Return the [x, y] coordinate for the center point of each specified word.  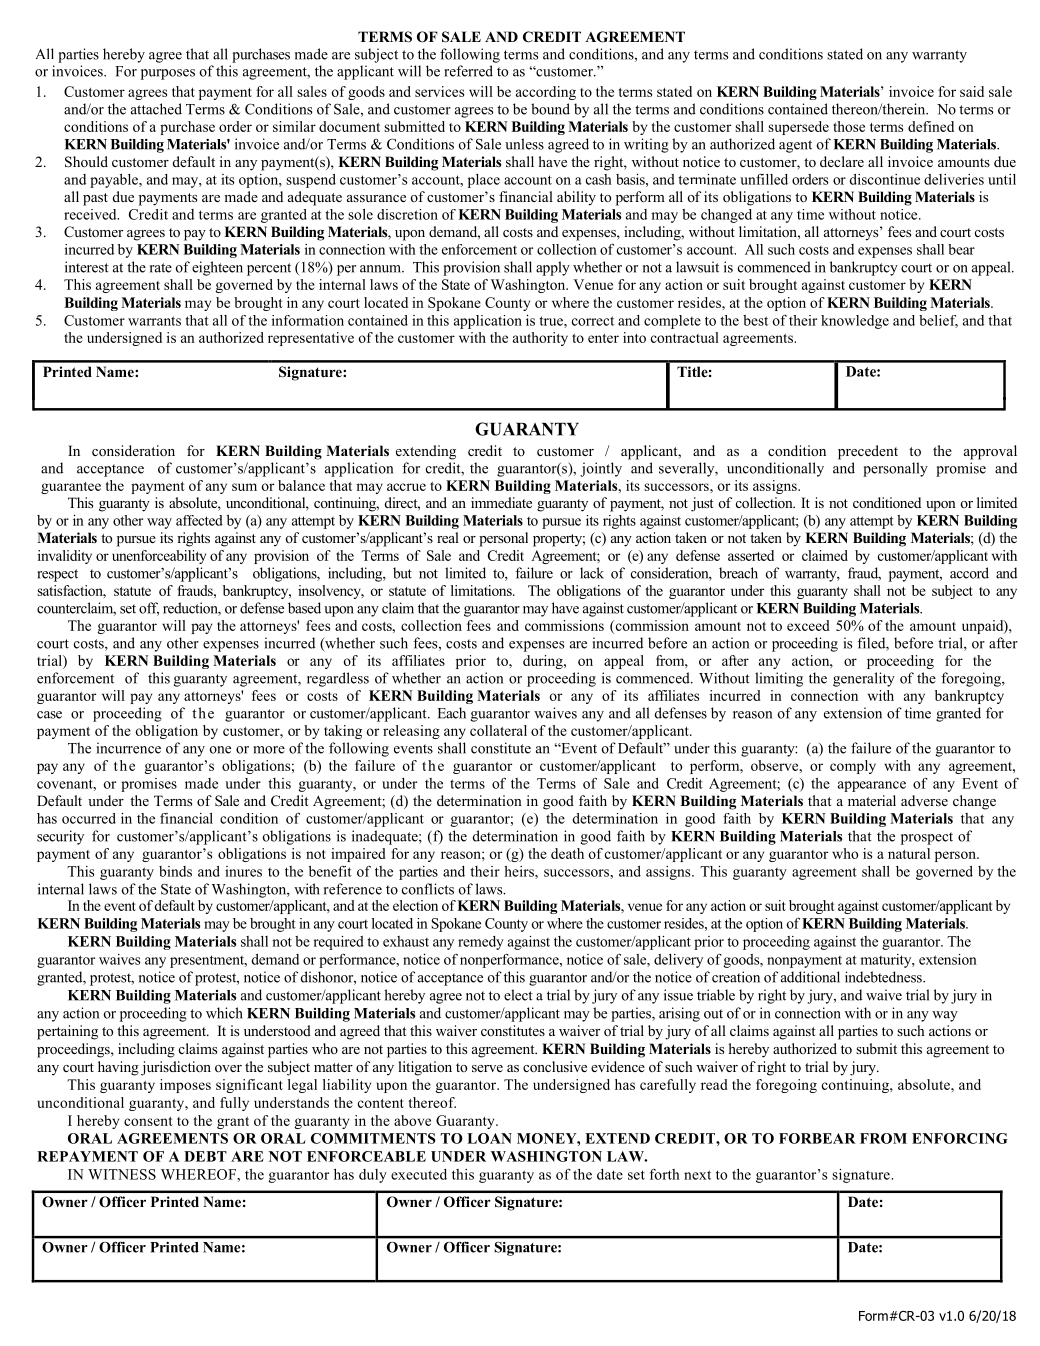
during [544, 662]
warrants [154, 321]
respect [57, 575]
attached [156, 109]
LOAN [489, 1138]
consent [148, 1121]
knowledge [855, 322]
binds [175, 871]
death [567, 853]
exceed [808, 625]
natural [909, 853]
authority [540, 339]
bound [550, 109]
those [849, 126]
